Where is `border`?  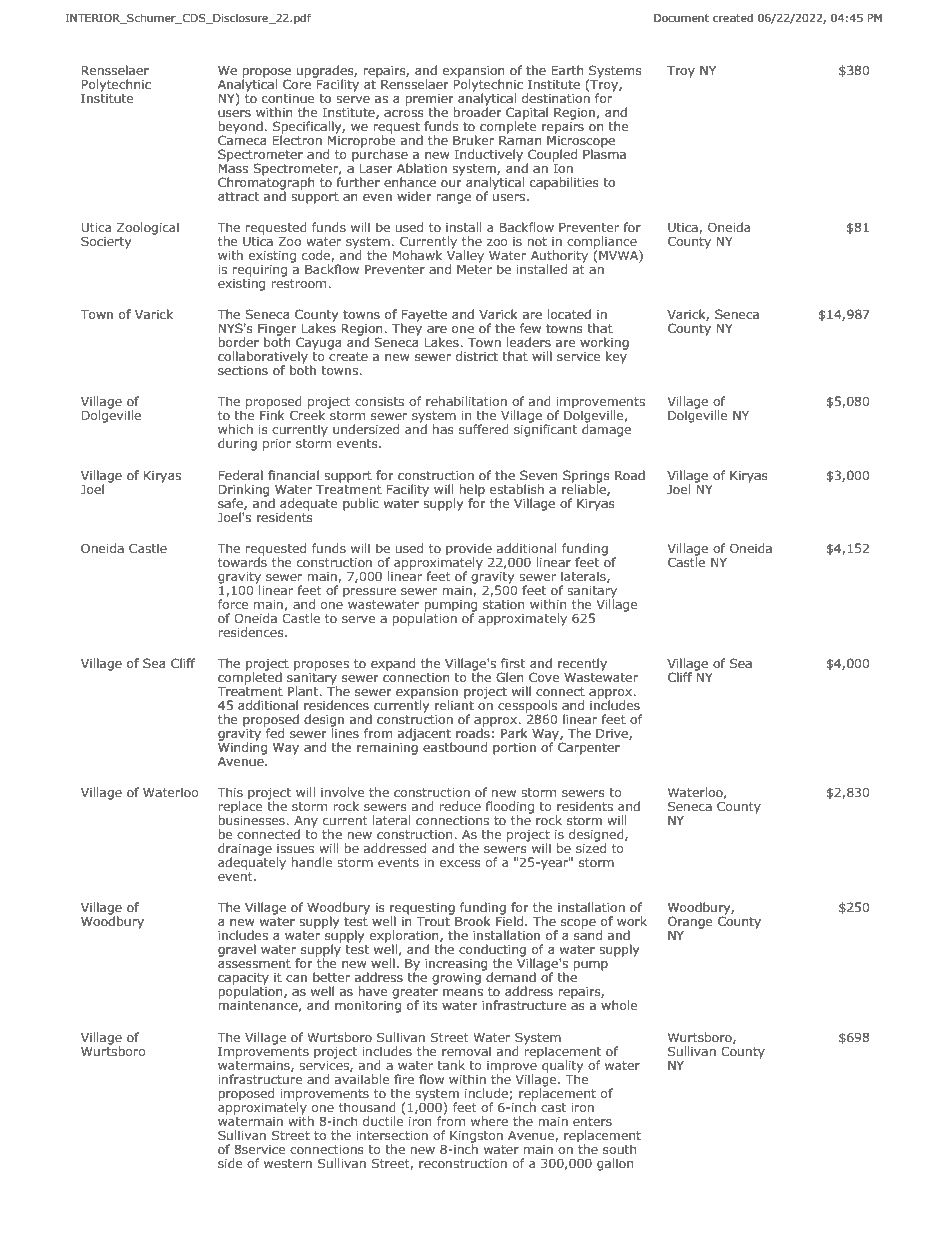 border is located at coordinates (238, 342).
